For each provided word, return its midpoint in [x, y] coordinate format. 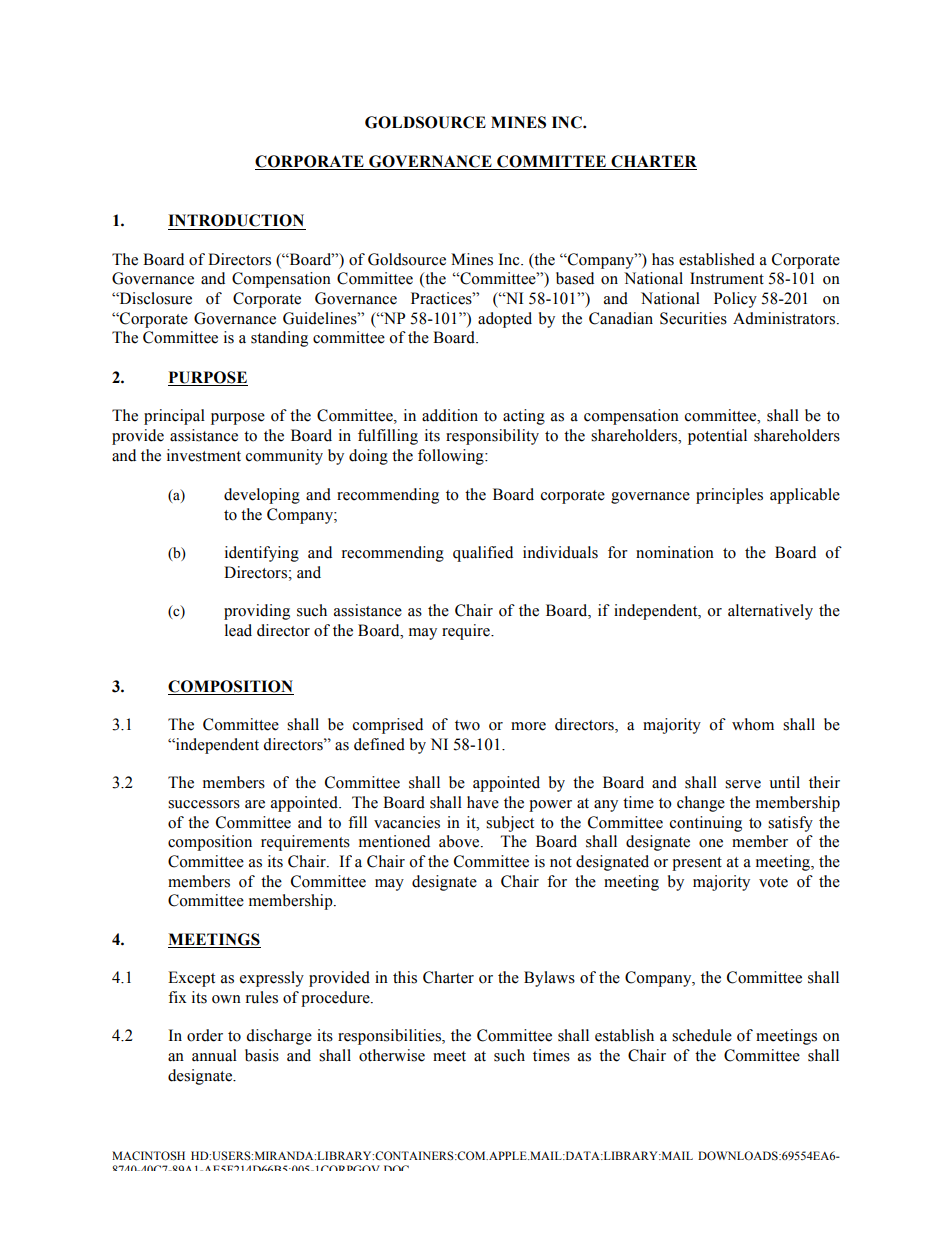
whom [753, 724]
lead [238, 630]
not [561, 862]
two [467, 725]
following [452, 457]
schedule [702, 1035]
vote [773, 882]
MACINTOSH [148, 1155]
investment [204, 455]
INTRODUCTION [236, 220]
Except [191, 979]
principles [729, 496]
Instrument [727, 278]
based [575, 278]
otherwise [392, 1055]
